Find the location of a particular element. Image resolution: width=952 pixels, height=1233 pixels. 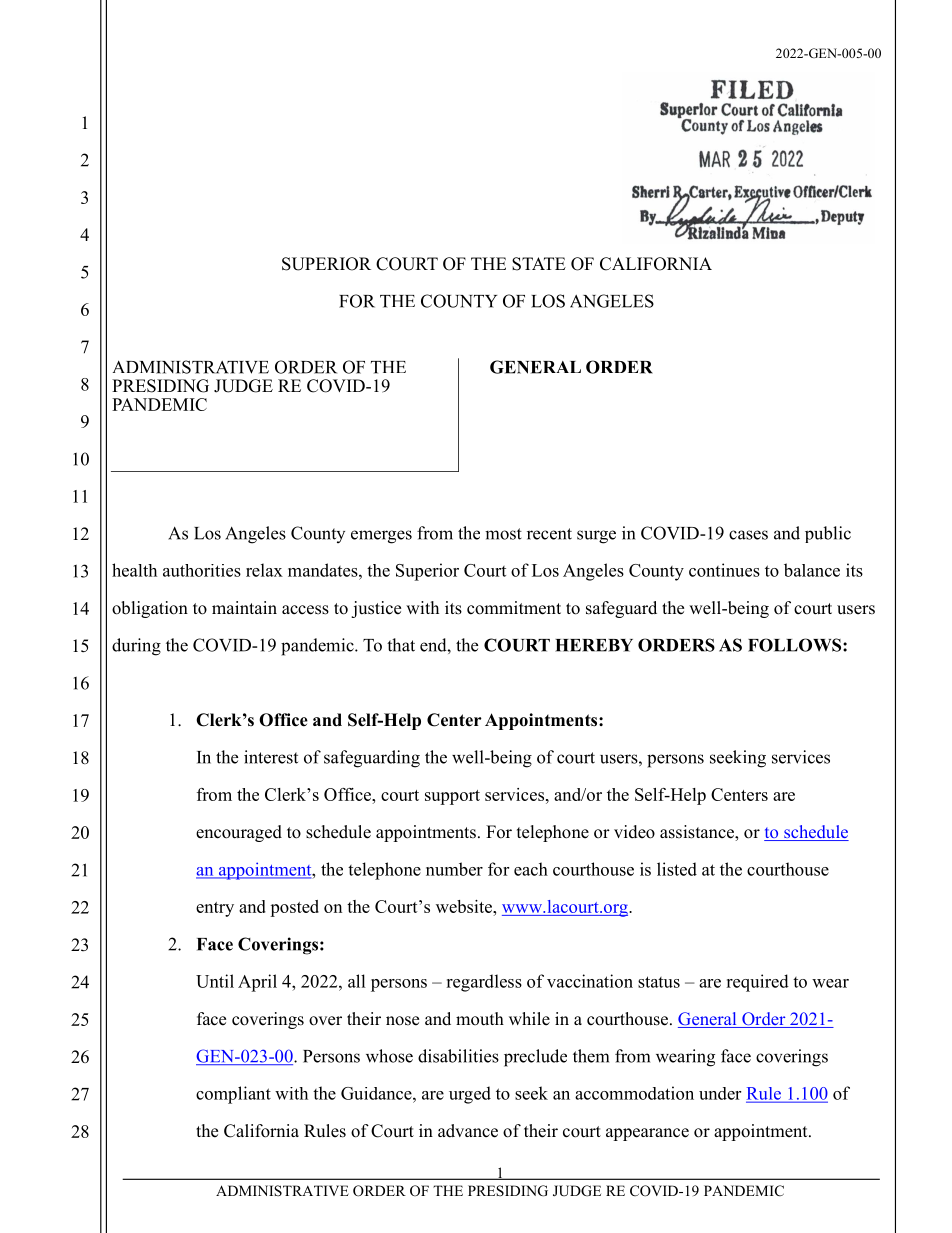

that is located at coordinates (401, 645).
